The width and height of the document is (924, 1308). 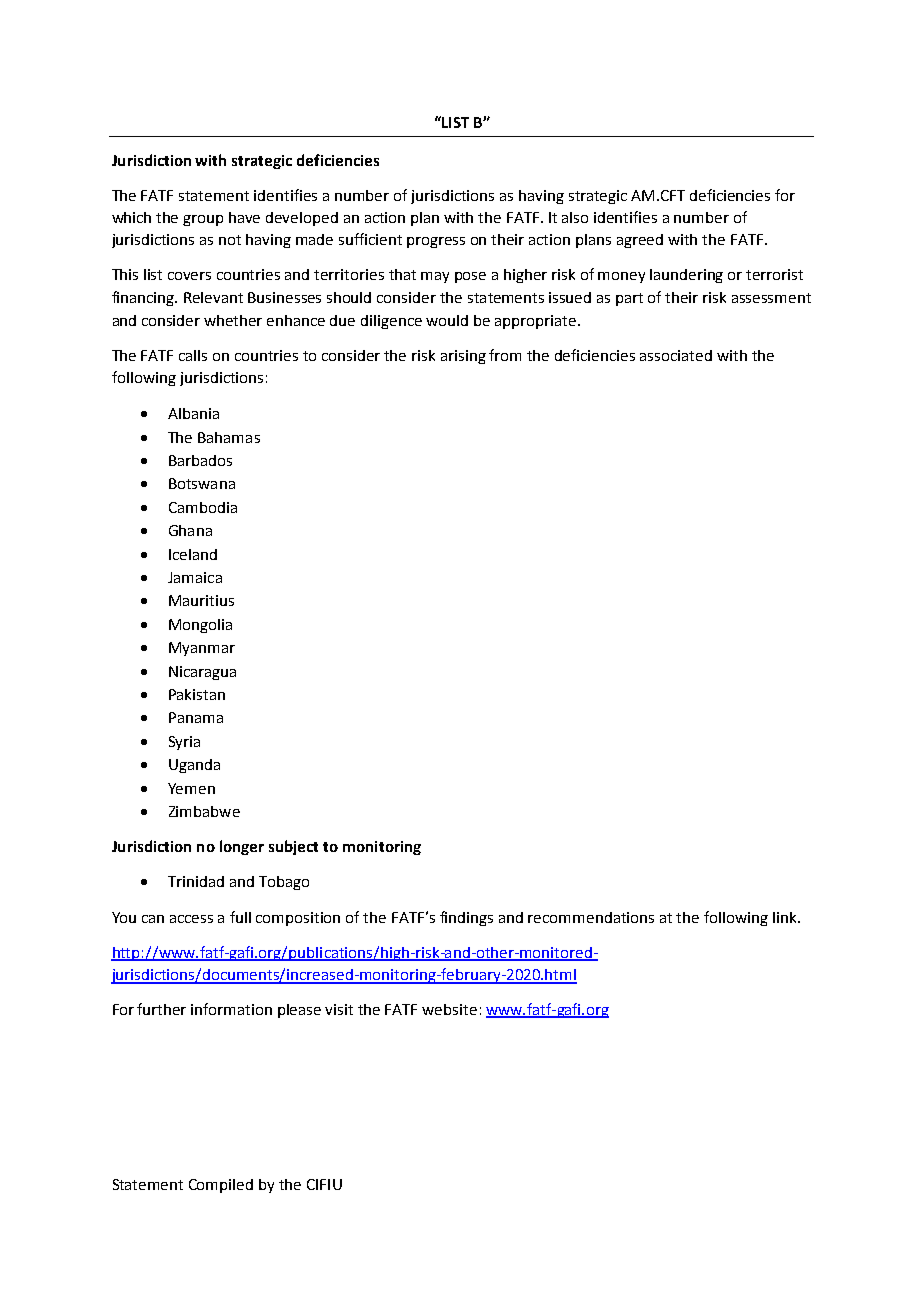 I want to click on Yemen, so click(x=191, y=788).
